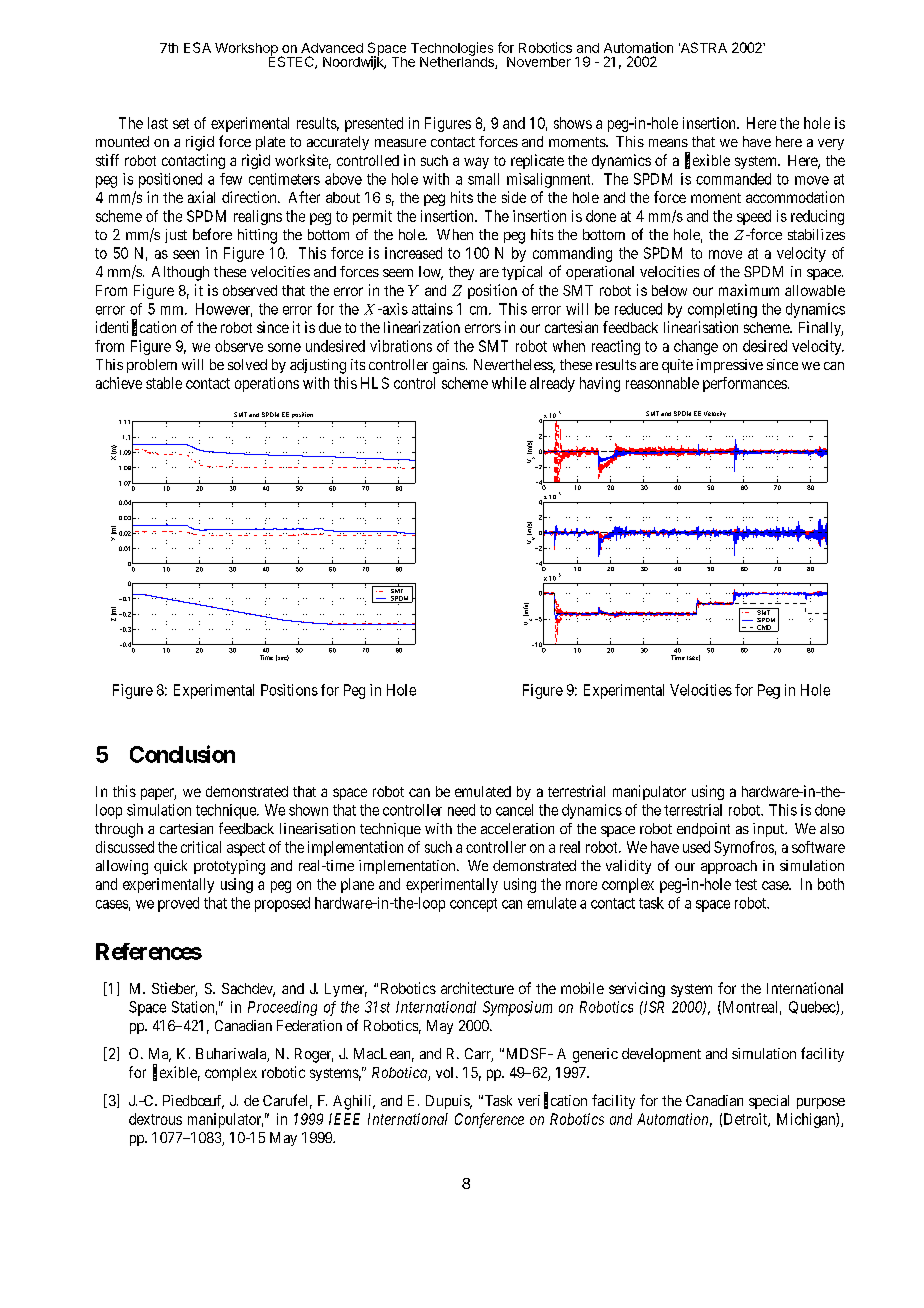 This screenshot has width=924, height=1308. Describe the element at coordinates (461, 810) in the screenshot. I see `need` at that location.
